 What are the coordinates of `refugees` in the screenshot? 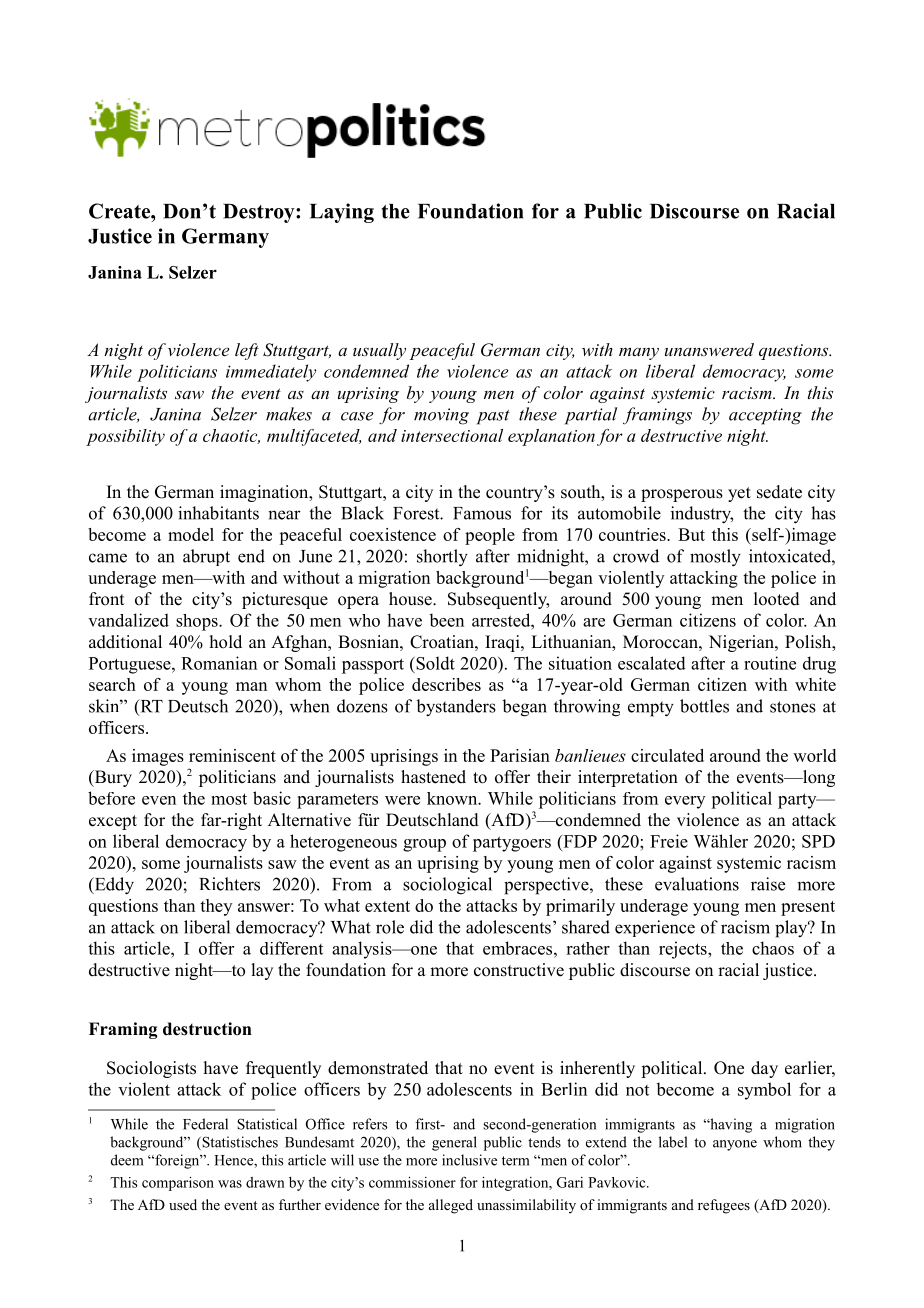 It's located at (724, 1206).
